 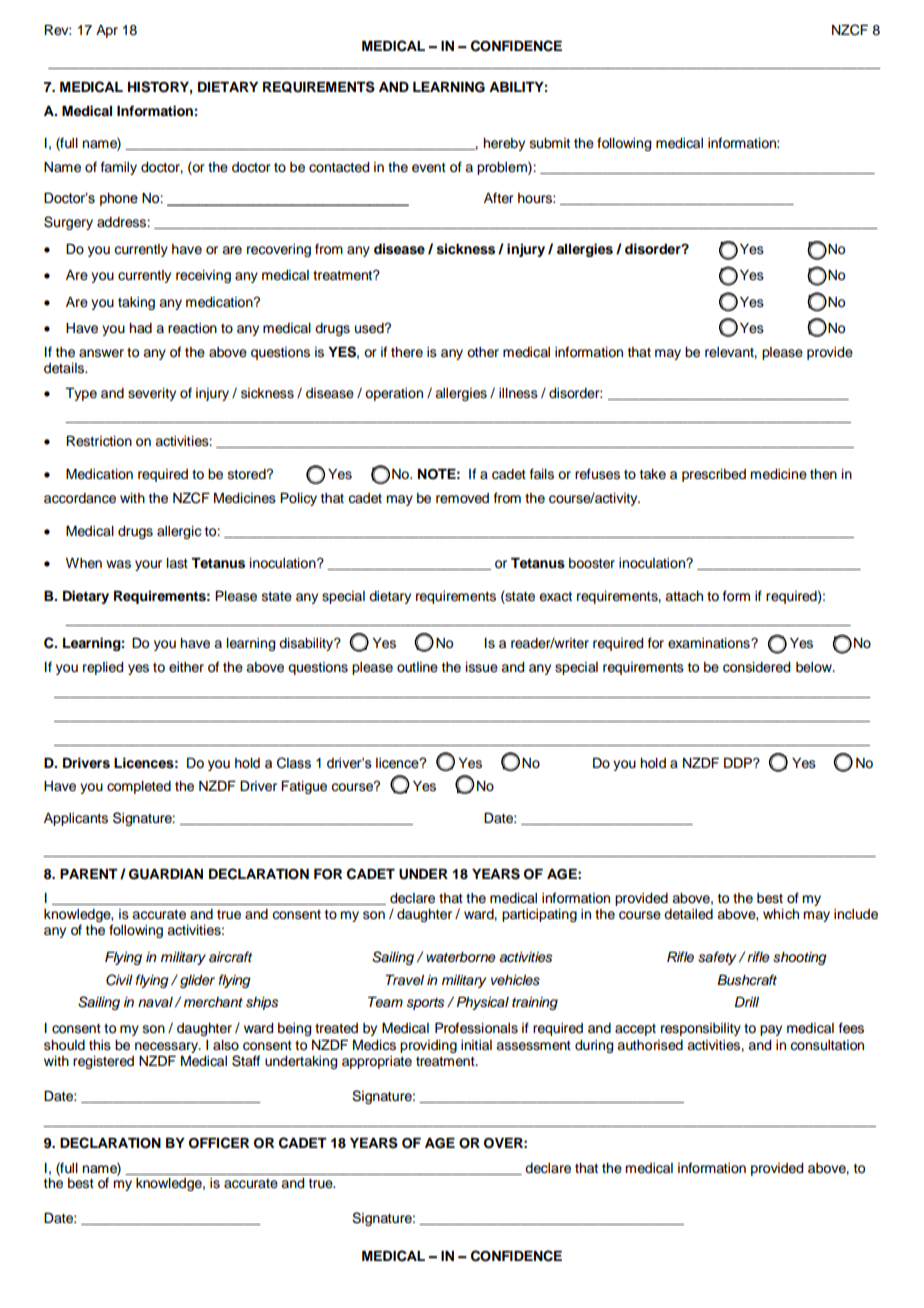 I want to click on Apr, so click(x=107, y=31).
